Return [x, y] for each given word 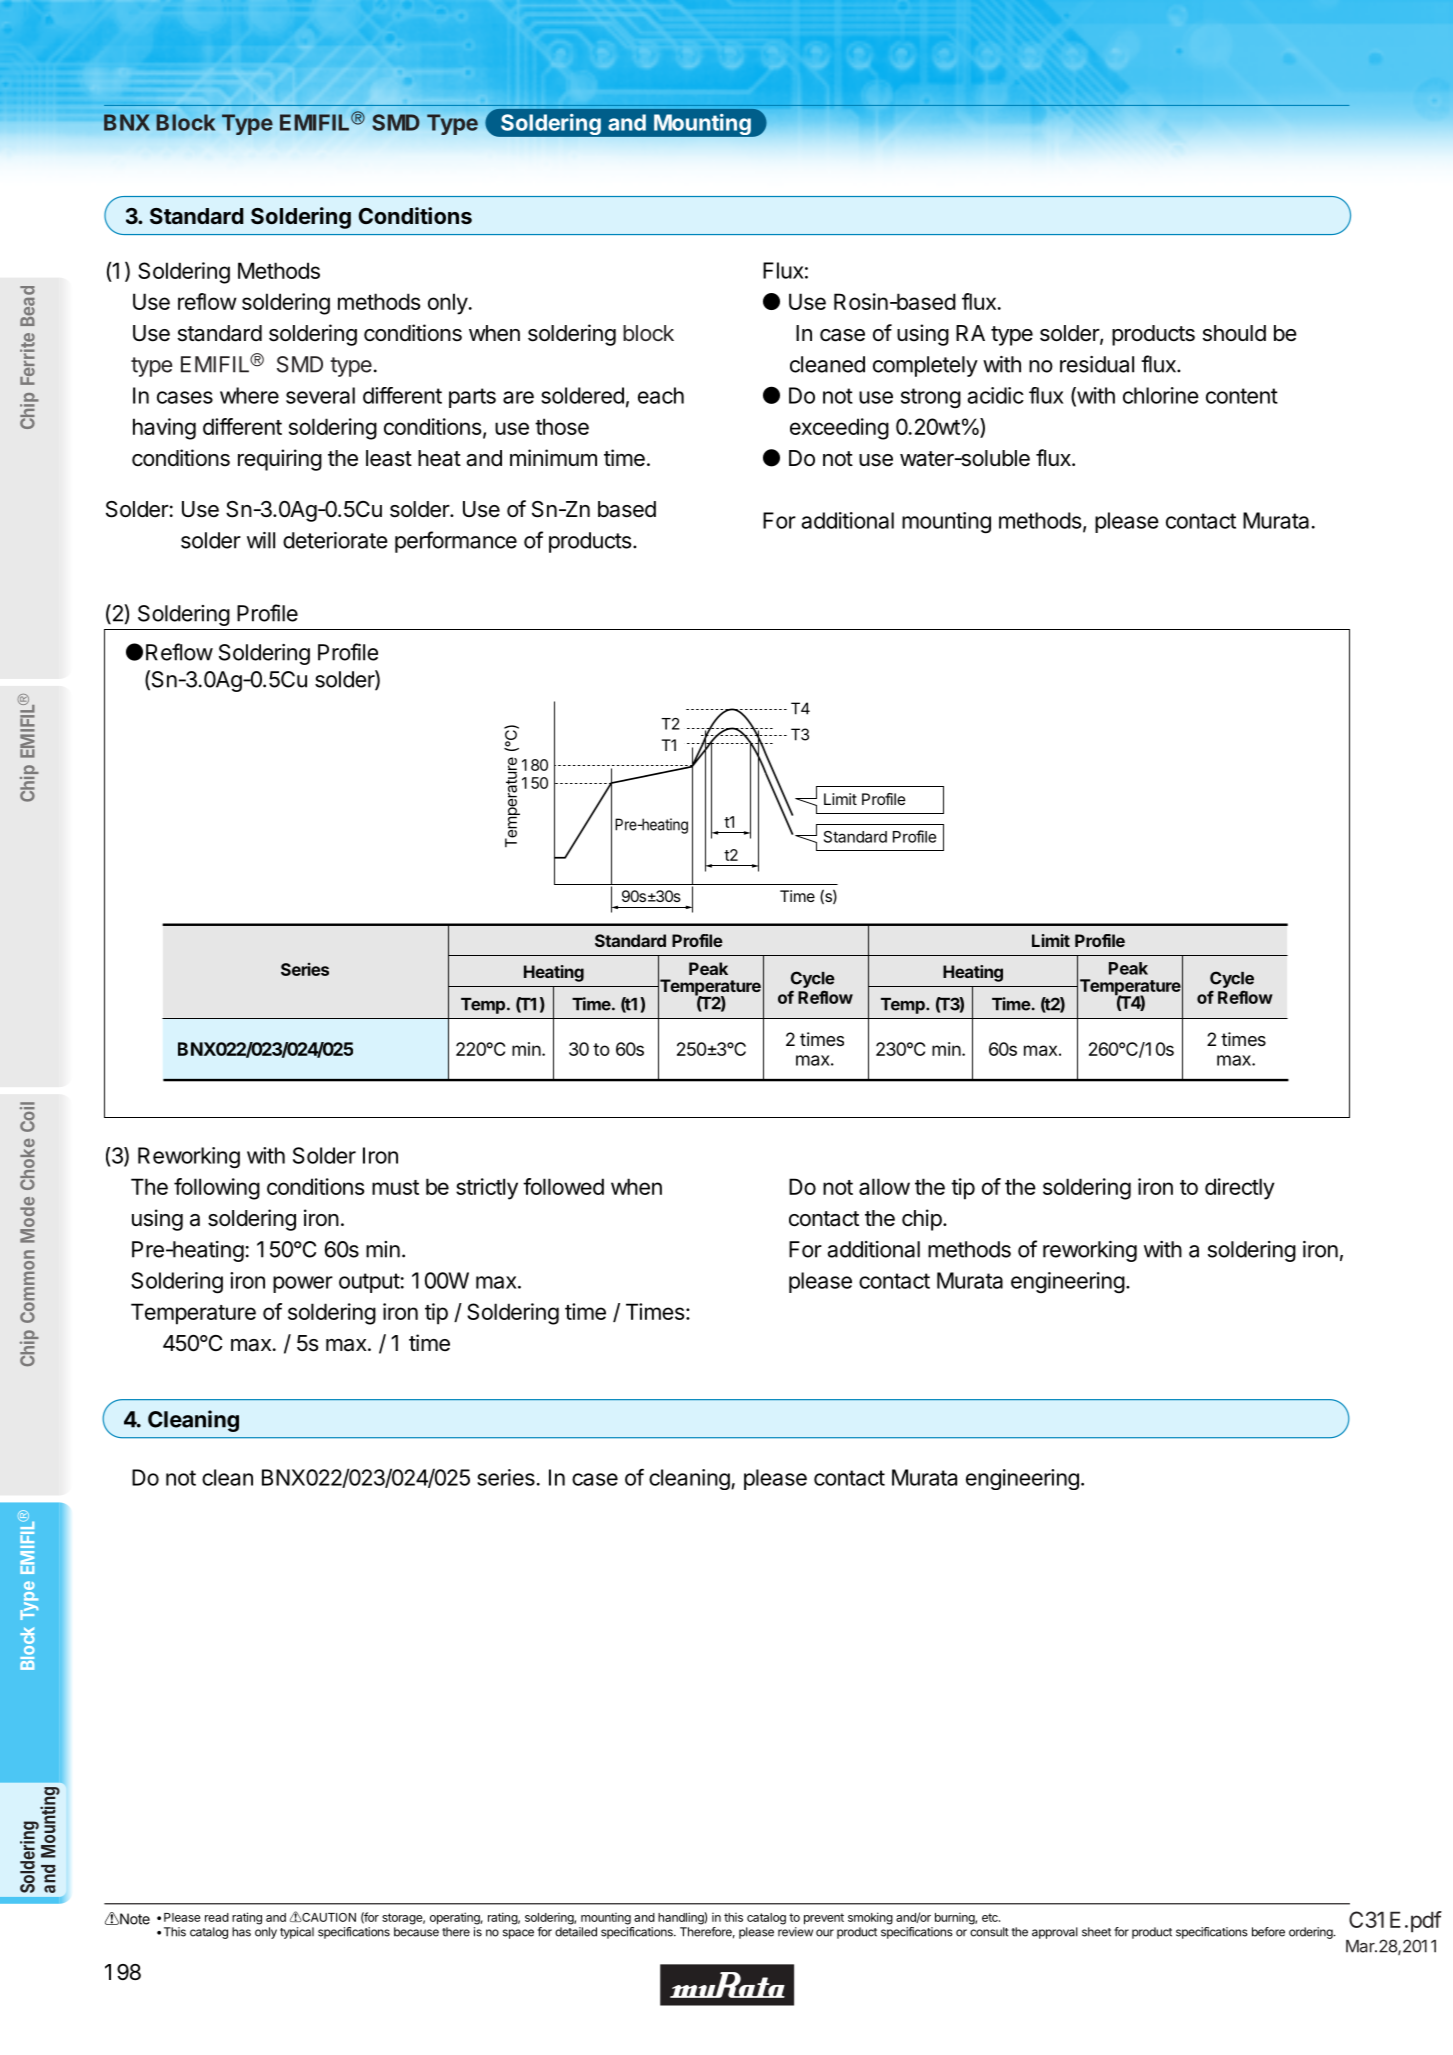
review [795, 1932]
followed [563, 1186]
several [320, 395]
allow [884, 1186]
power [303, 1284]
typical [297, 1933]
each [661, 395]
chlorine [1161, 395]
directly [1240, 1189]
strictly [487, 1189]
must [395, 1187]
